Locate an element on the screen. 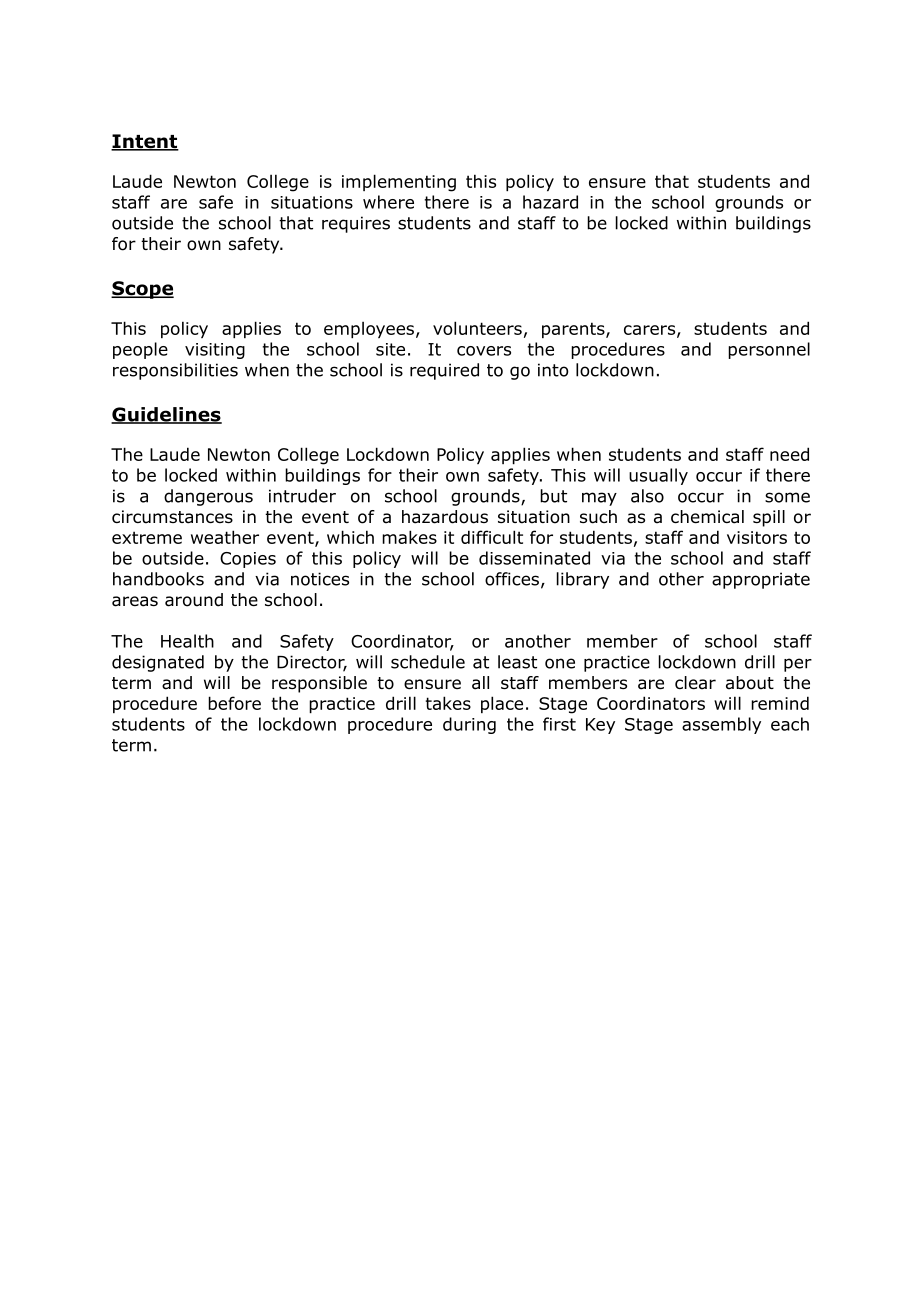 Image resolution: width=924 pixels, height=1307 pixels. where is located at coordinates (388, 202).
